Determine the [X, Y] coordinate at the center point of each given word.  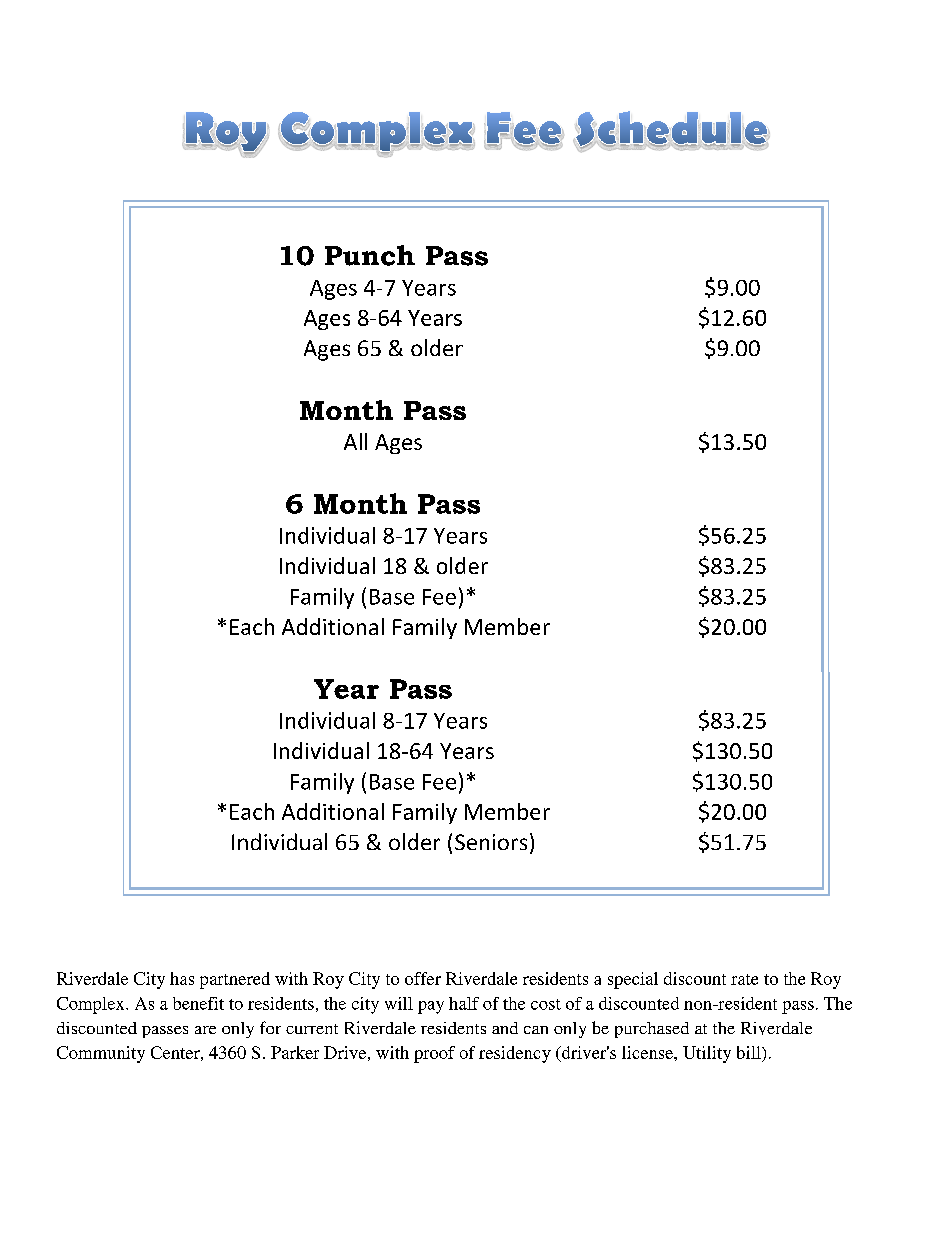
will [399, 1003]
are [205, 1030]
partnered [235, 980]
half [464, 1003]
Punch [370, 255]
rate [744, 979]
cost [546, 1004]
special [633, 980]
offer [423, 978]
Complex [92, 1005]
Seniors [491, 842]
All [355, 441]
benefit [198, 1003]
